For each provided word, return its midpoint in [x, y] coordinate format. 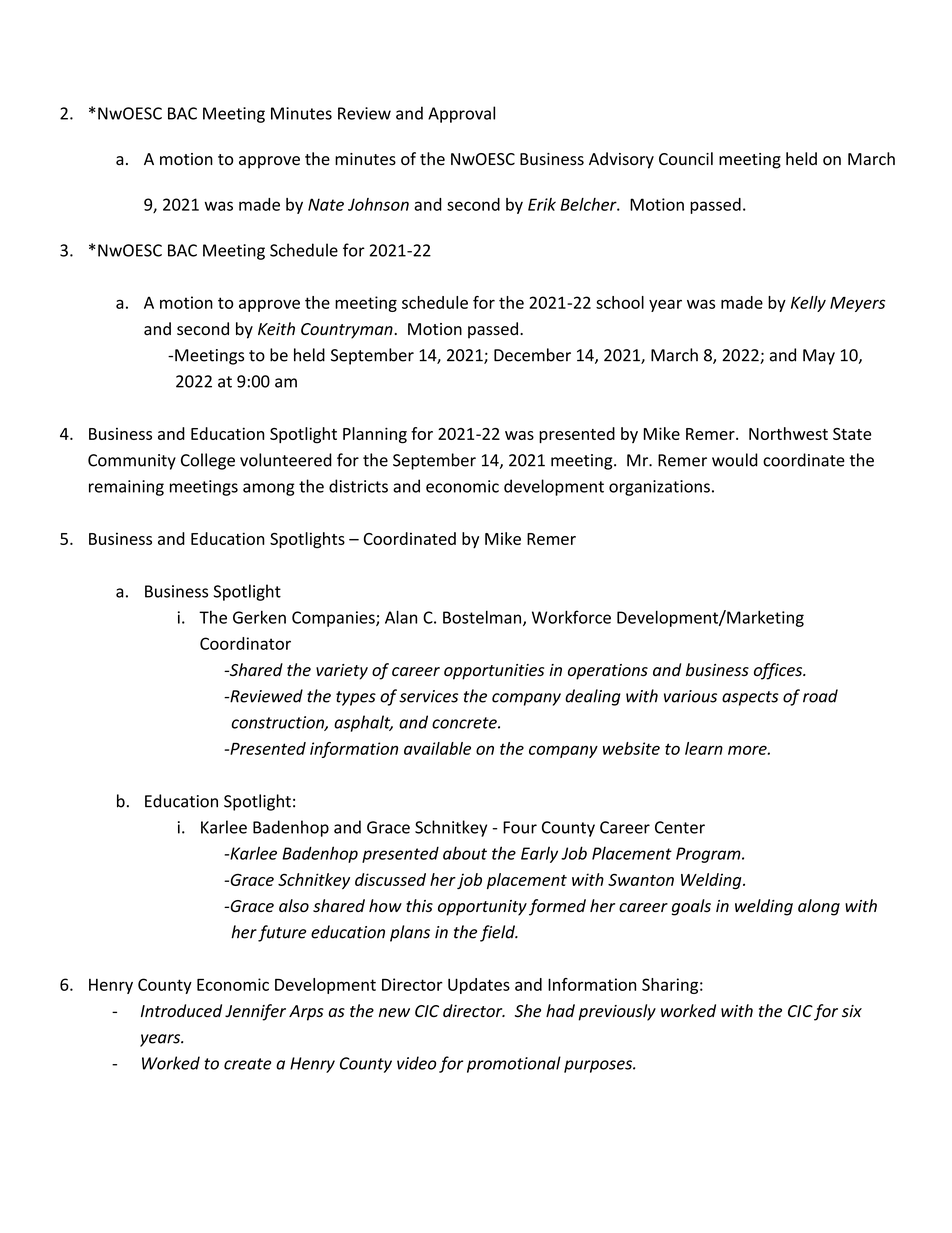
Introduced [181, 1011]
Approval [461, 114]
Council [686, 158]
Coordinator [245, 643]
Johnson [378, 204]
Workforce [571, 617]
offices [779, 671]
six [852, 1011]
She [528, 1011]
